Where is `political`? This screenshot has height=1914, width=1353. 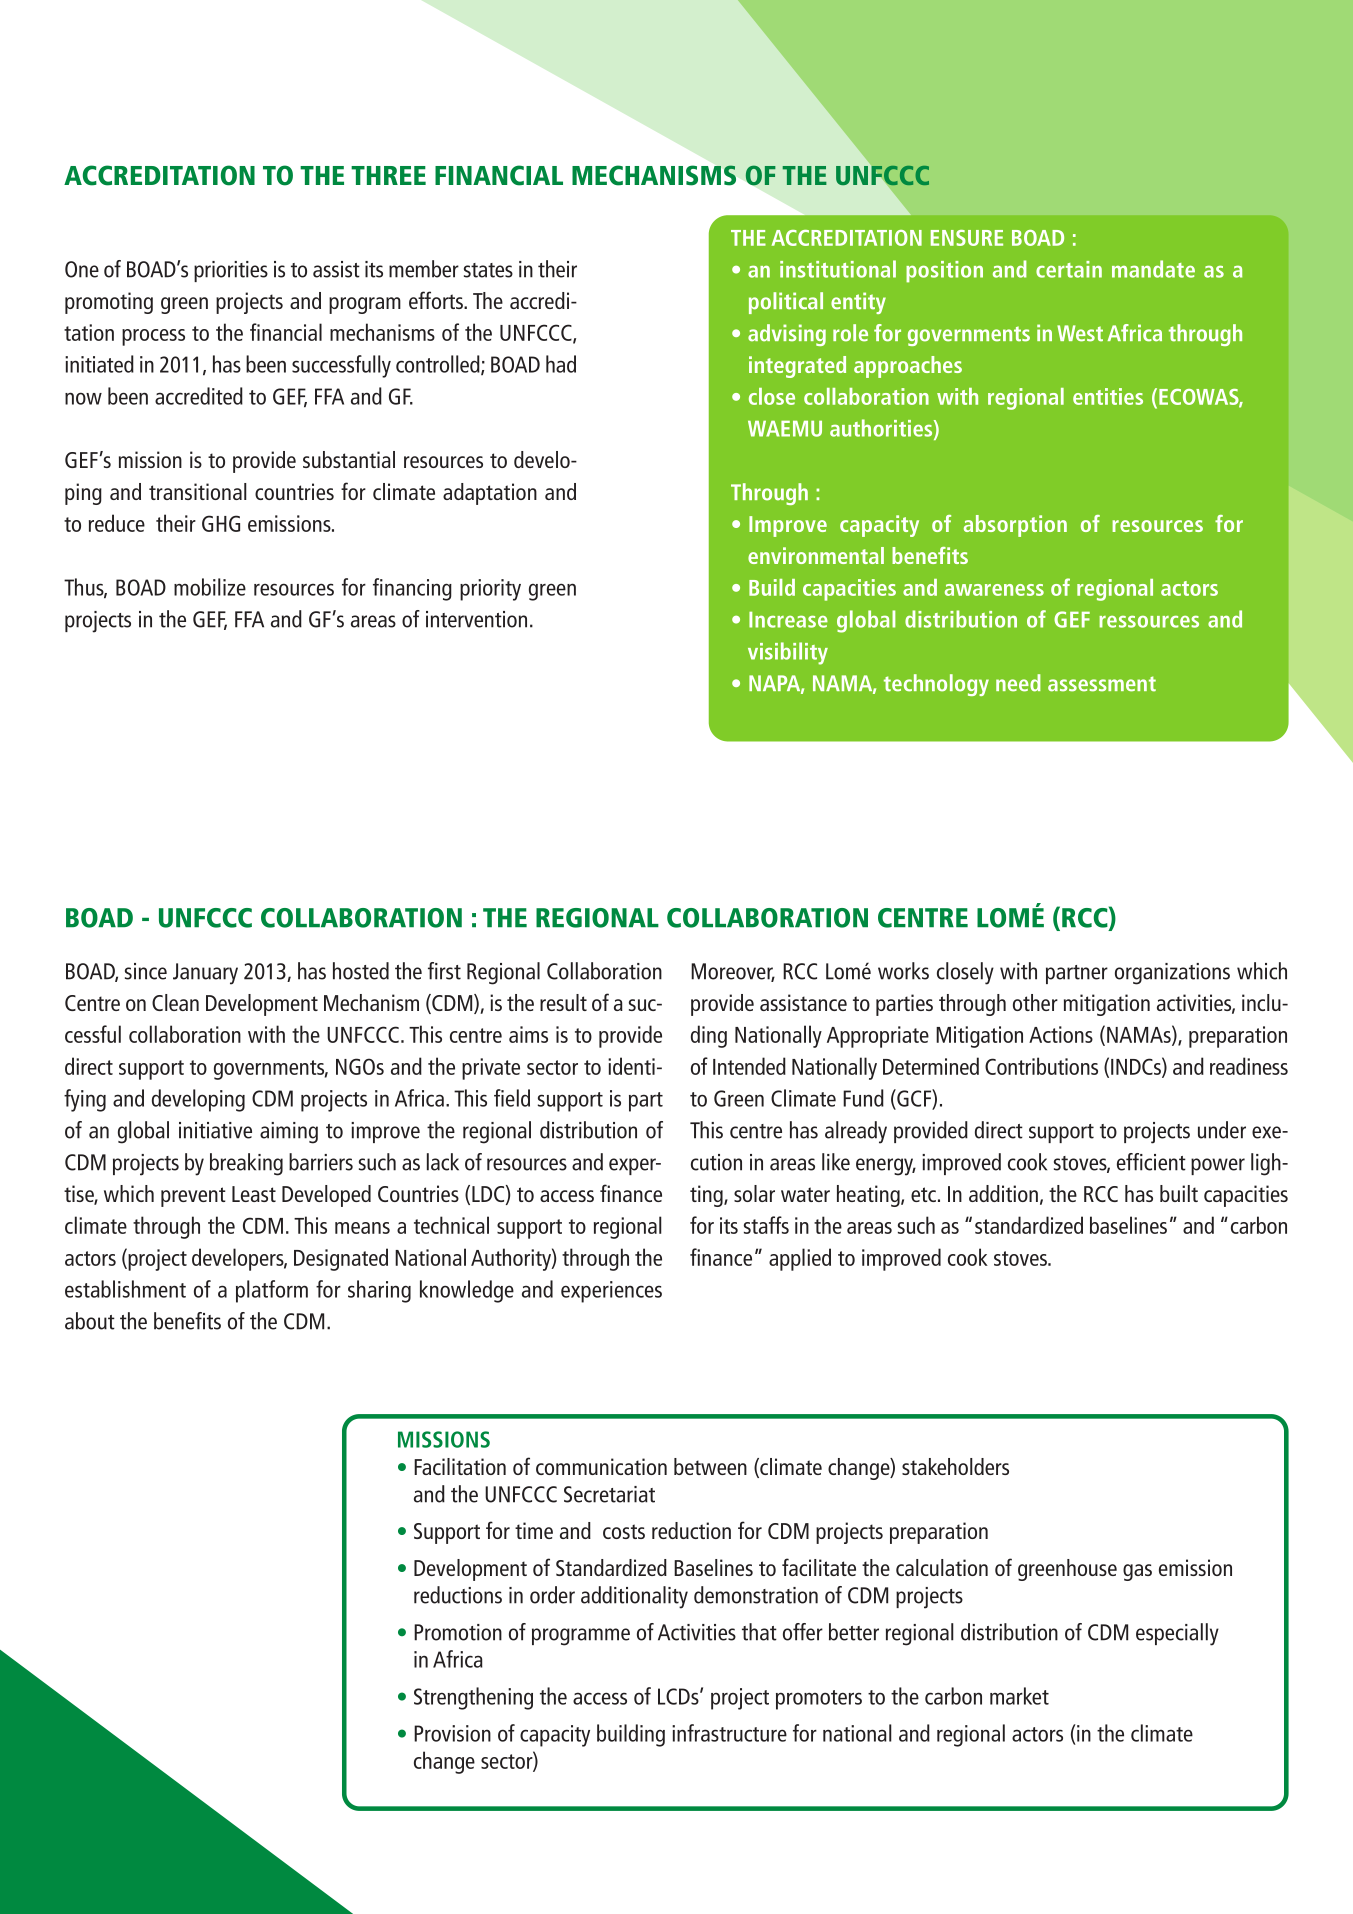 political is located at coordinates (786, 303).
